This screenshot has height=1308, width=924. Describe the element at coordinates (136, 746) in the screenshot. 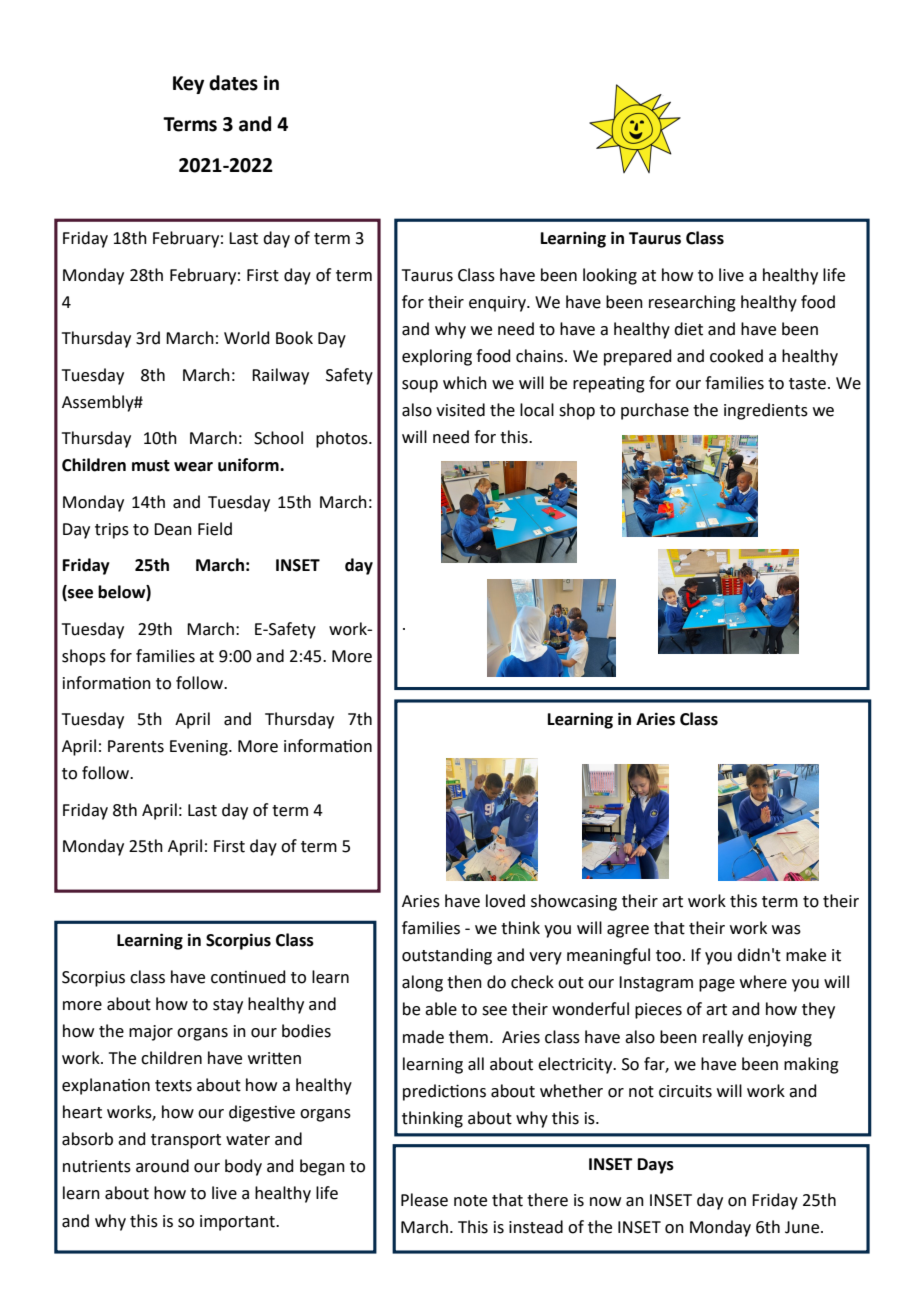

I see `Parents` at that location.
